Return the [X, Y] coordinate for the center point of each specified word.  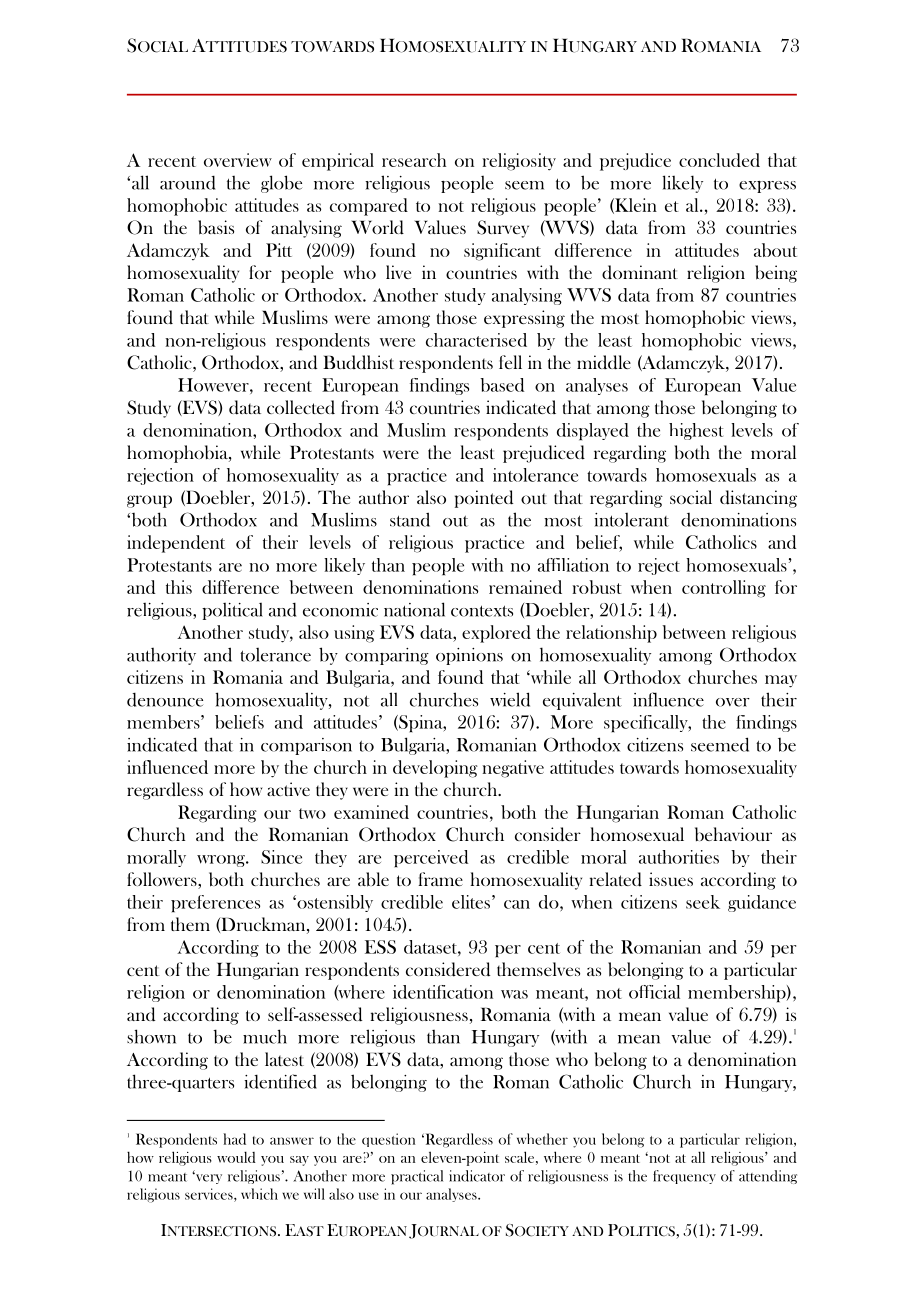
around [187, 183]
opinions [469, 656]
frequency [684, 1177]
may [781, 681]
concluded [719, 160]
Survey [503, 229]
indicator [477, 1176]
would [236, 1157]
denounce [165, 700]
